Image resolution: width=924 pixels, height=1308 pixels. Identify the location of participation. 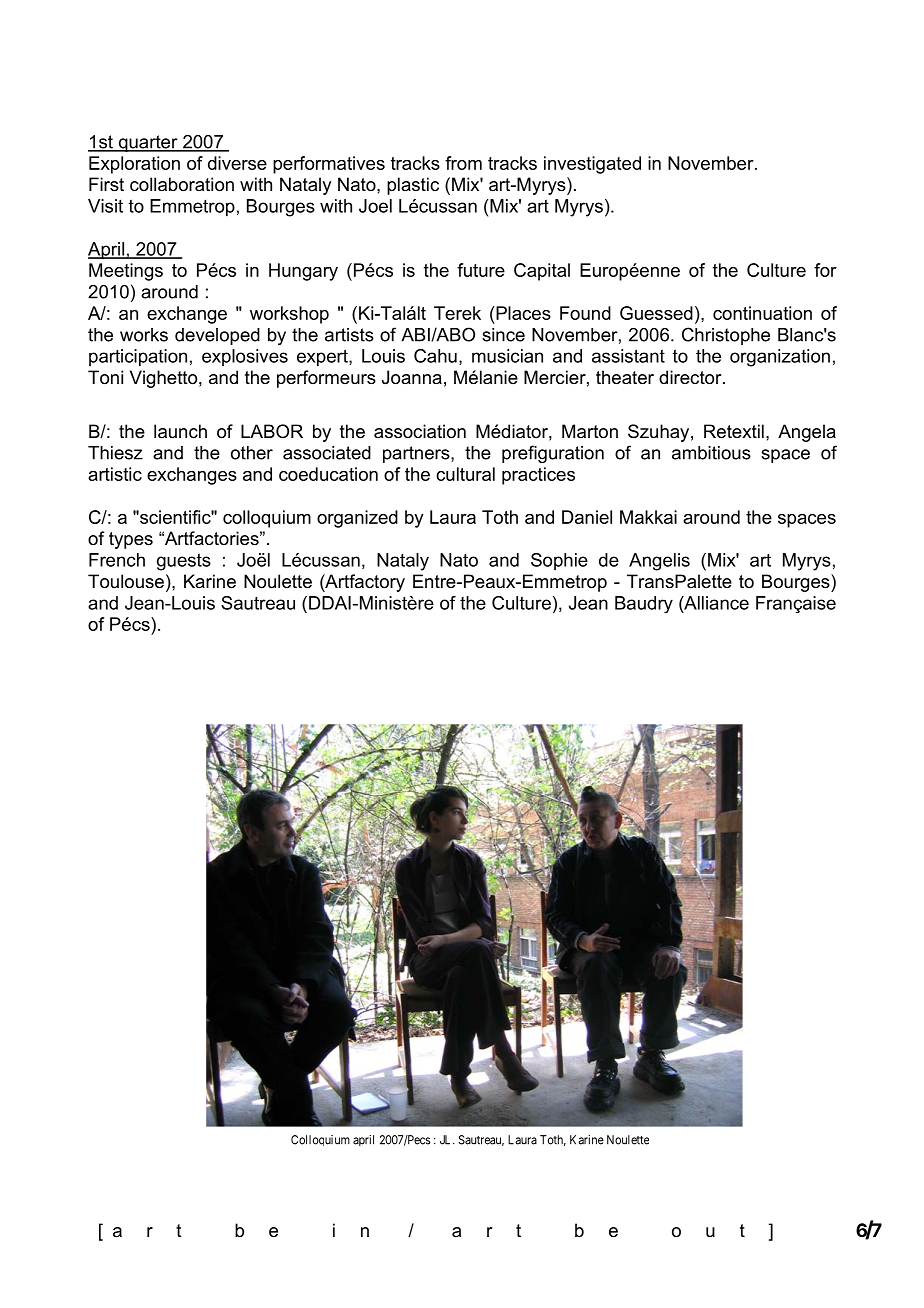
(138, 358).
